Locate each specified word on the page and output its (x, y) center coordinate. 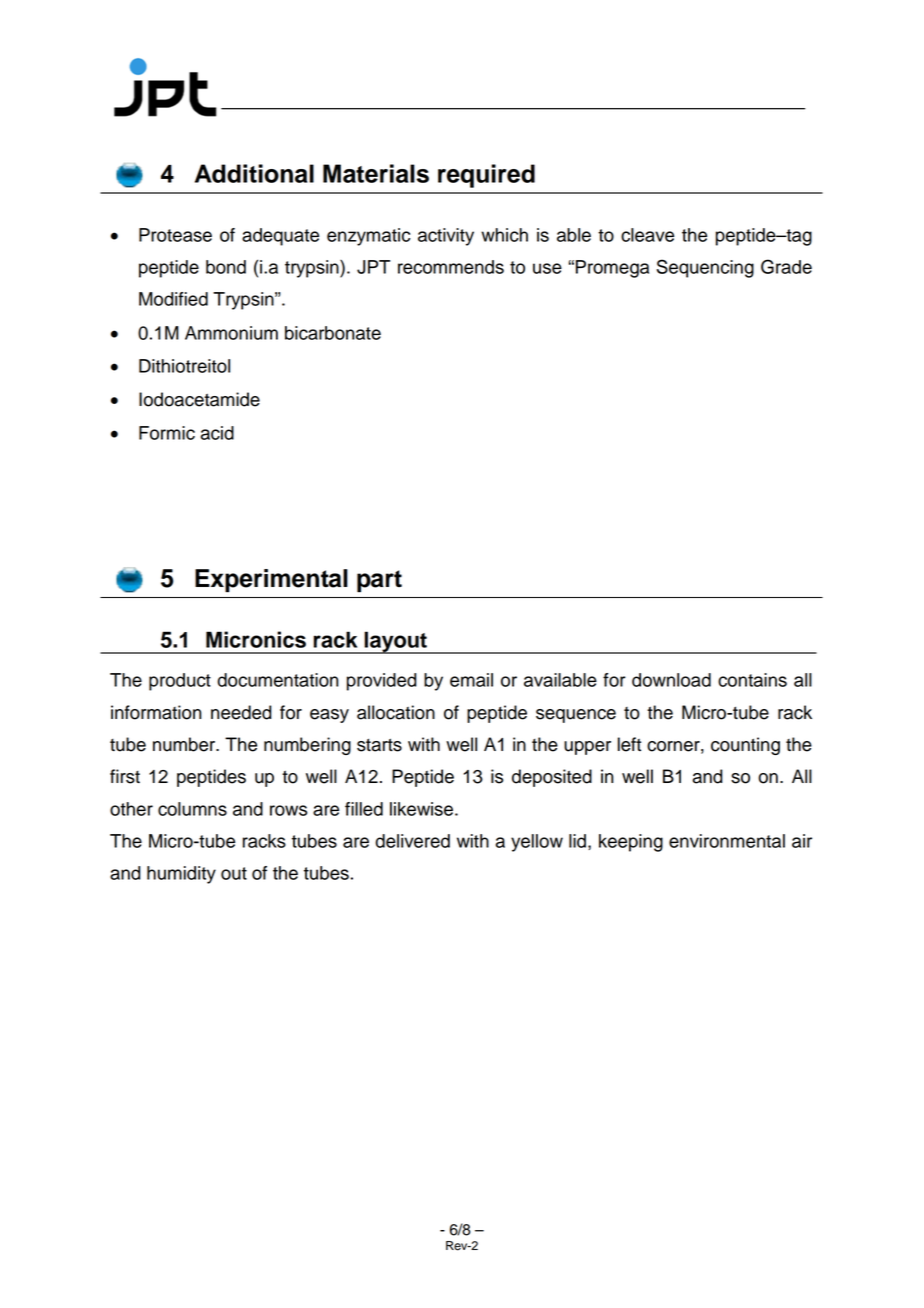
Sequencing (705, 268)
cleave (647, 235)
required (486, 176)
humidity (181, 875)
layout (395, 642)
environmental (727, 841)
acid (217, 433)
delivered (412, 841)
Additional (254, 173)
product (180, 682)
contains (752, 680)
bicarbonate (333, 333)
